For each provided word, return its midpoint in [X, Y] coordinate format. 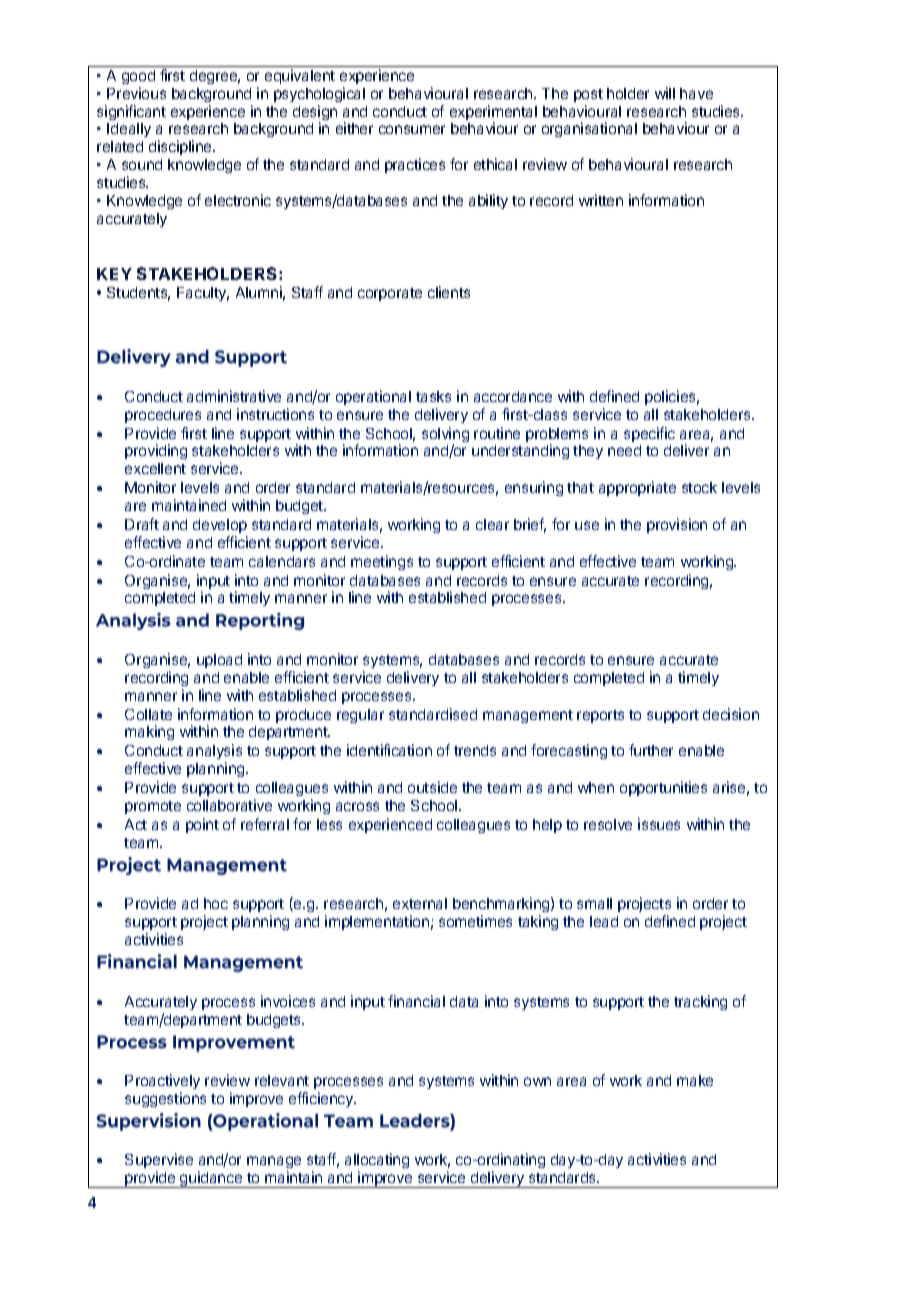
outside [432, 787]
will [665, 93]
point [202, 825]
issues [659, 824]
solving [445, 436]
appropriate [637, 488]
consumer [412, 129]
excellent [155, 468]
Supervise [159, 1162]
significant [131, 112]
